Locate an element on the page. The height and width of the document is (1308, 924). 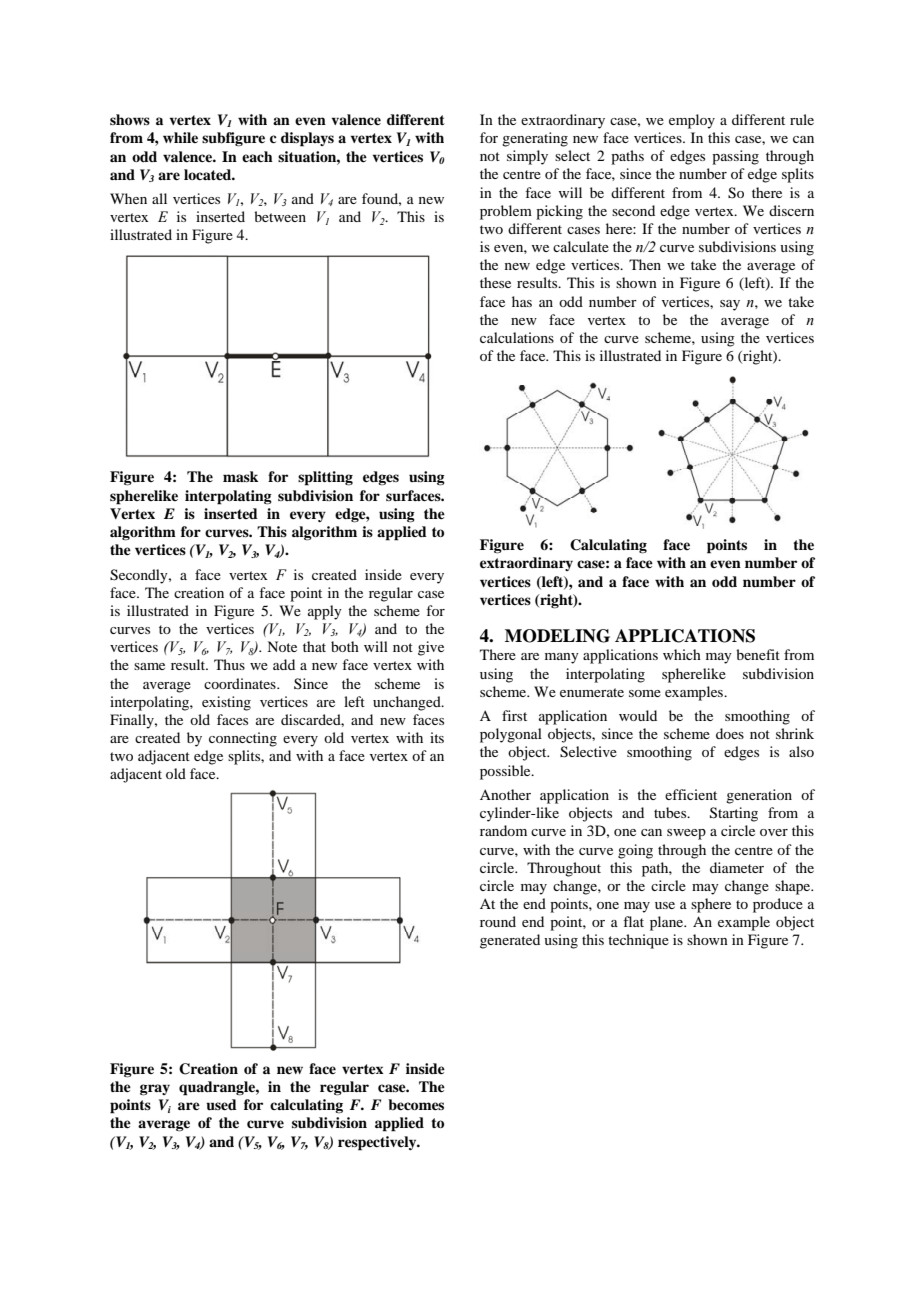
used is located at coordinates (221, 1105).
